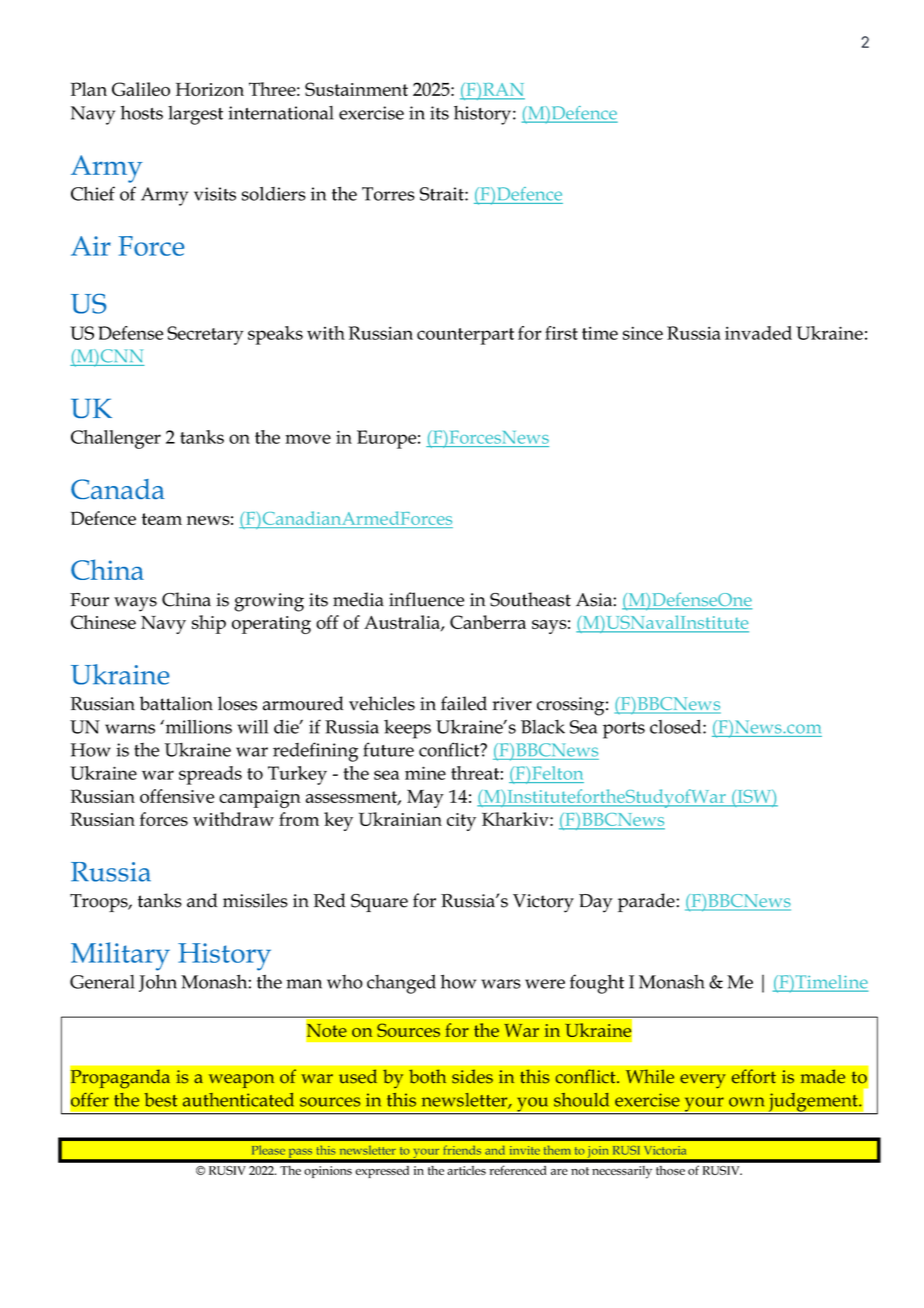 This screenshot has width=924, height=1308. Describe the element at coordinates (643, 333) in the screenshot. I see `since` at that location.
